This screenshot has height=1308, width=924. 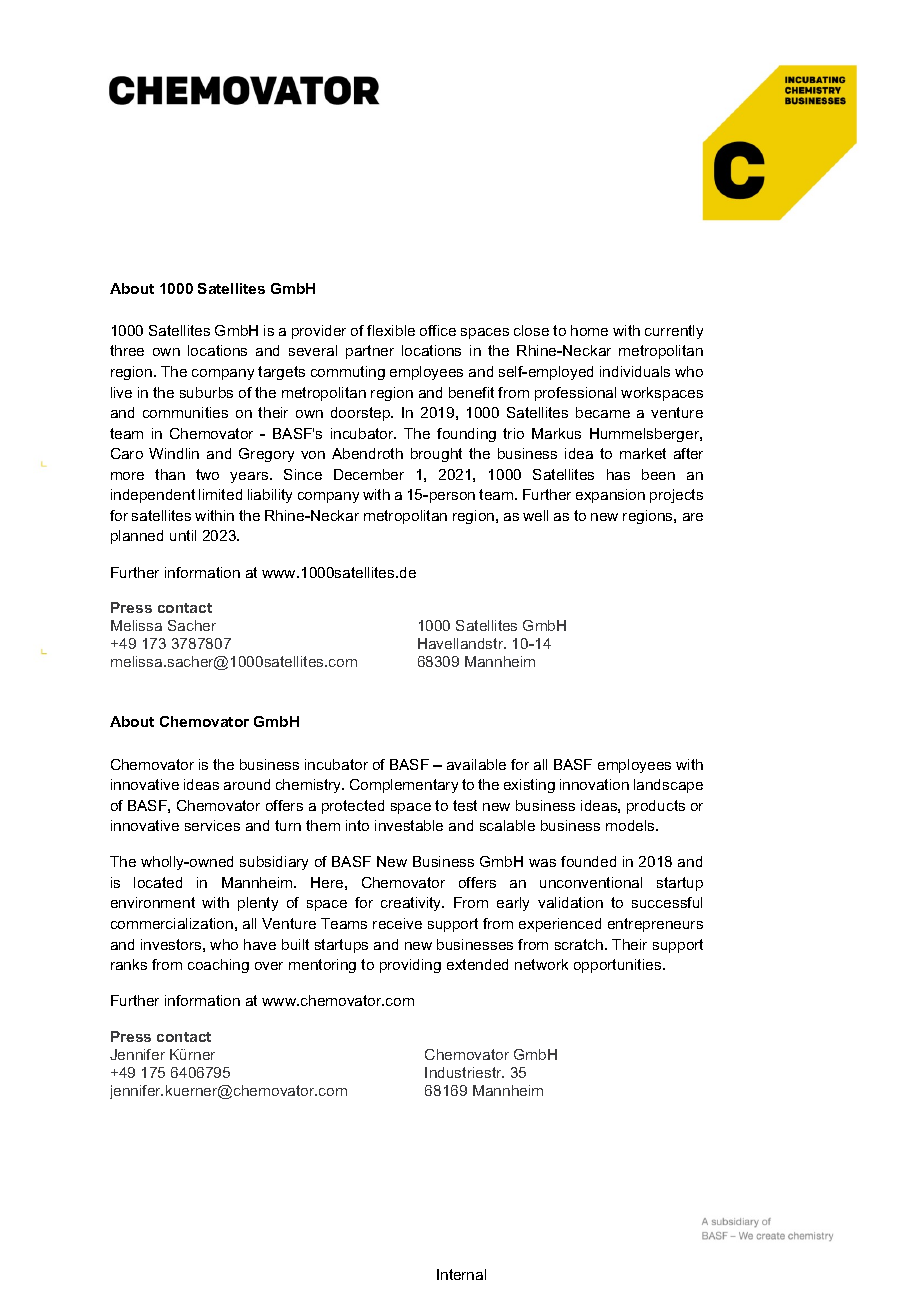 I want to click on coaching, so click(x=218, y=966).
